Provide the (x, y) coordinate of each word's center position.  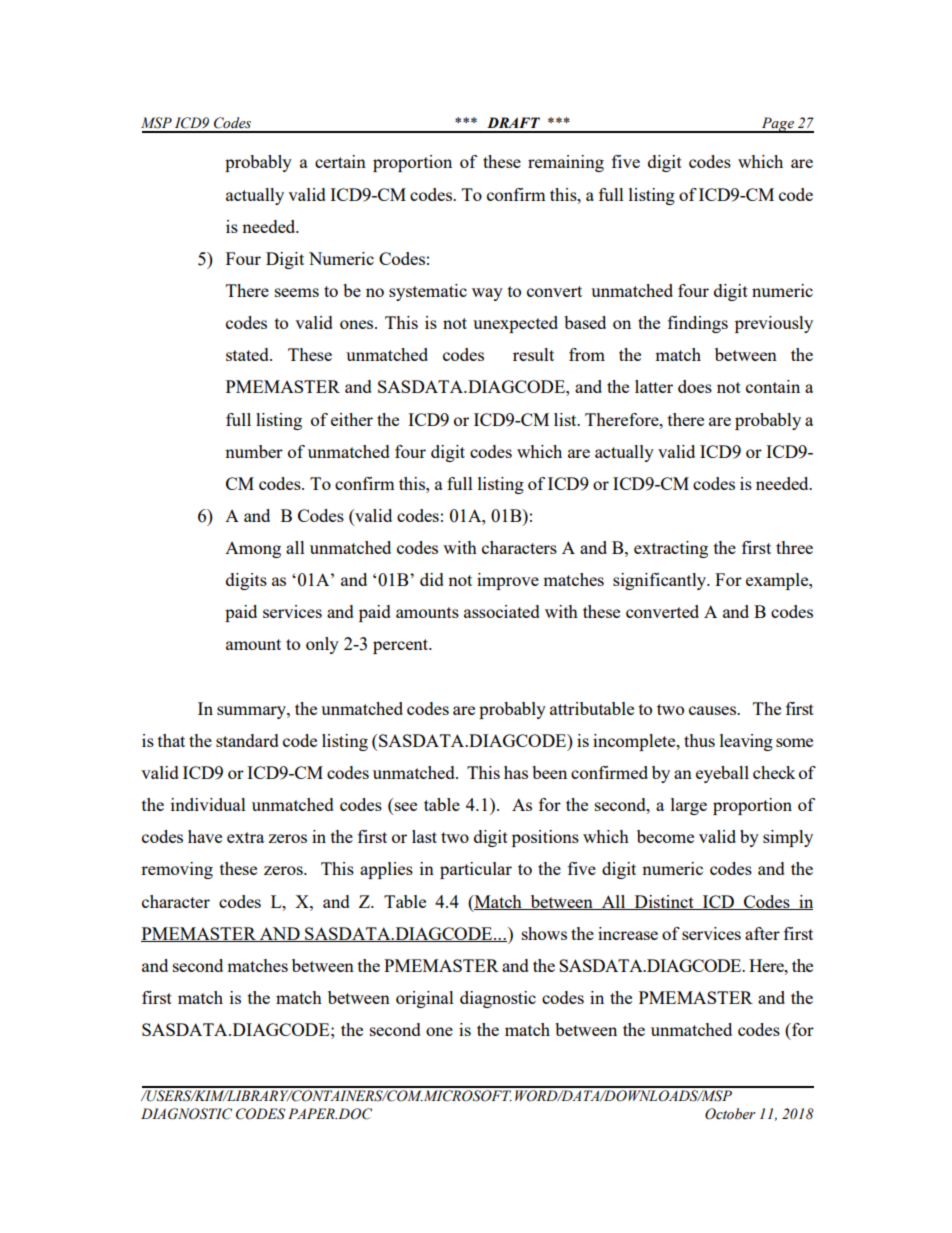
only (322, 645)
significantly (661, 581)
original (425, 999)
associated (502, 611)
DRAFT (513, 122)
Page (778, 125)
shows (544, 933)
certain (340, 161)
